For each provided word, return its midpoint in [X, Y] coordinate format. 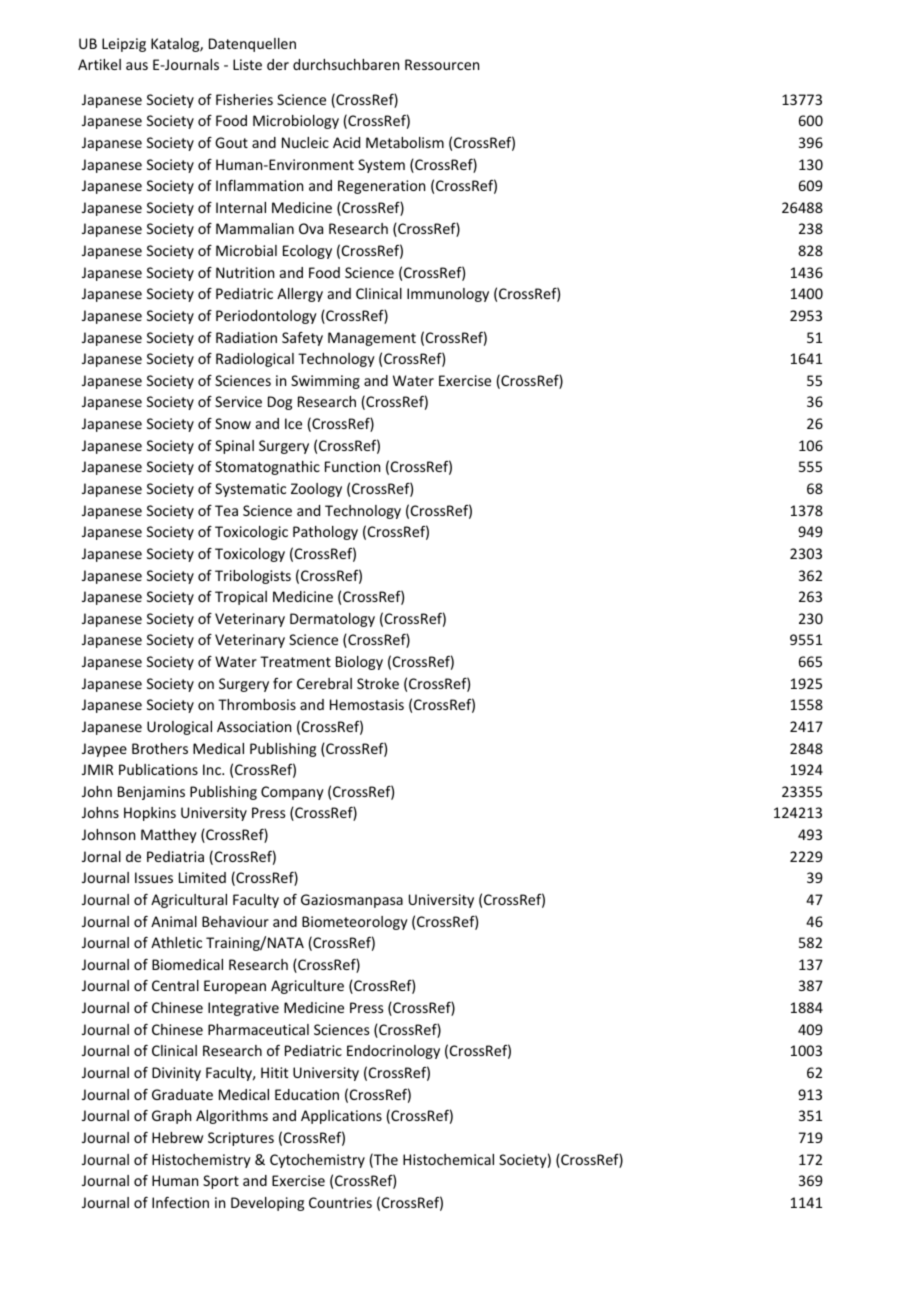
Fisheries [244, 99]
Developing [267, 1204]
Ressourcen [442, 64]
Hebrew [177, 1137]
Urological [179, 728]
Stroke [378, 683]
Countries [340, 1202]
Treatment [295, 661]
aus [137, 66]
